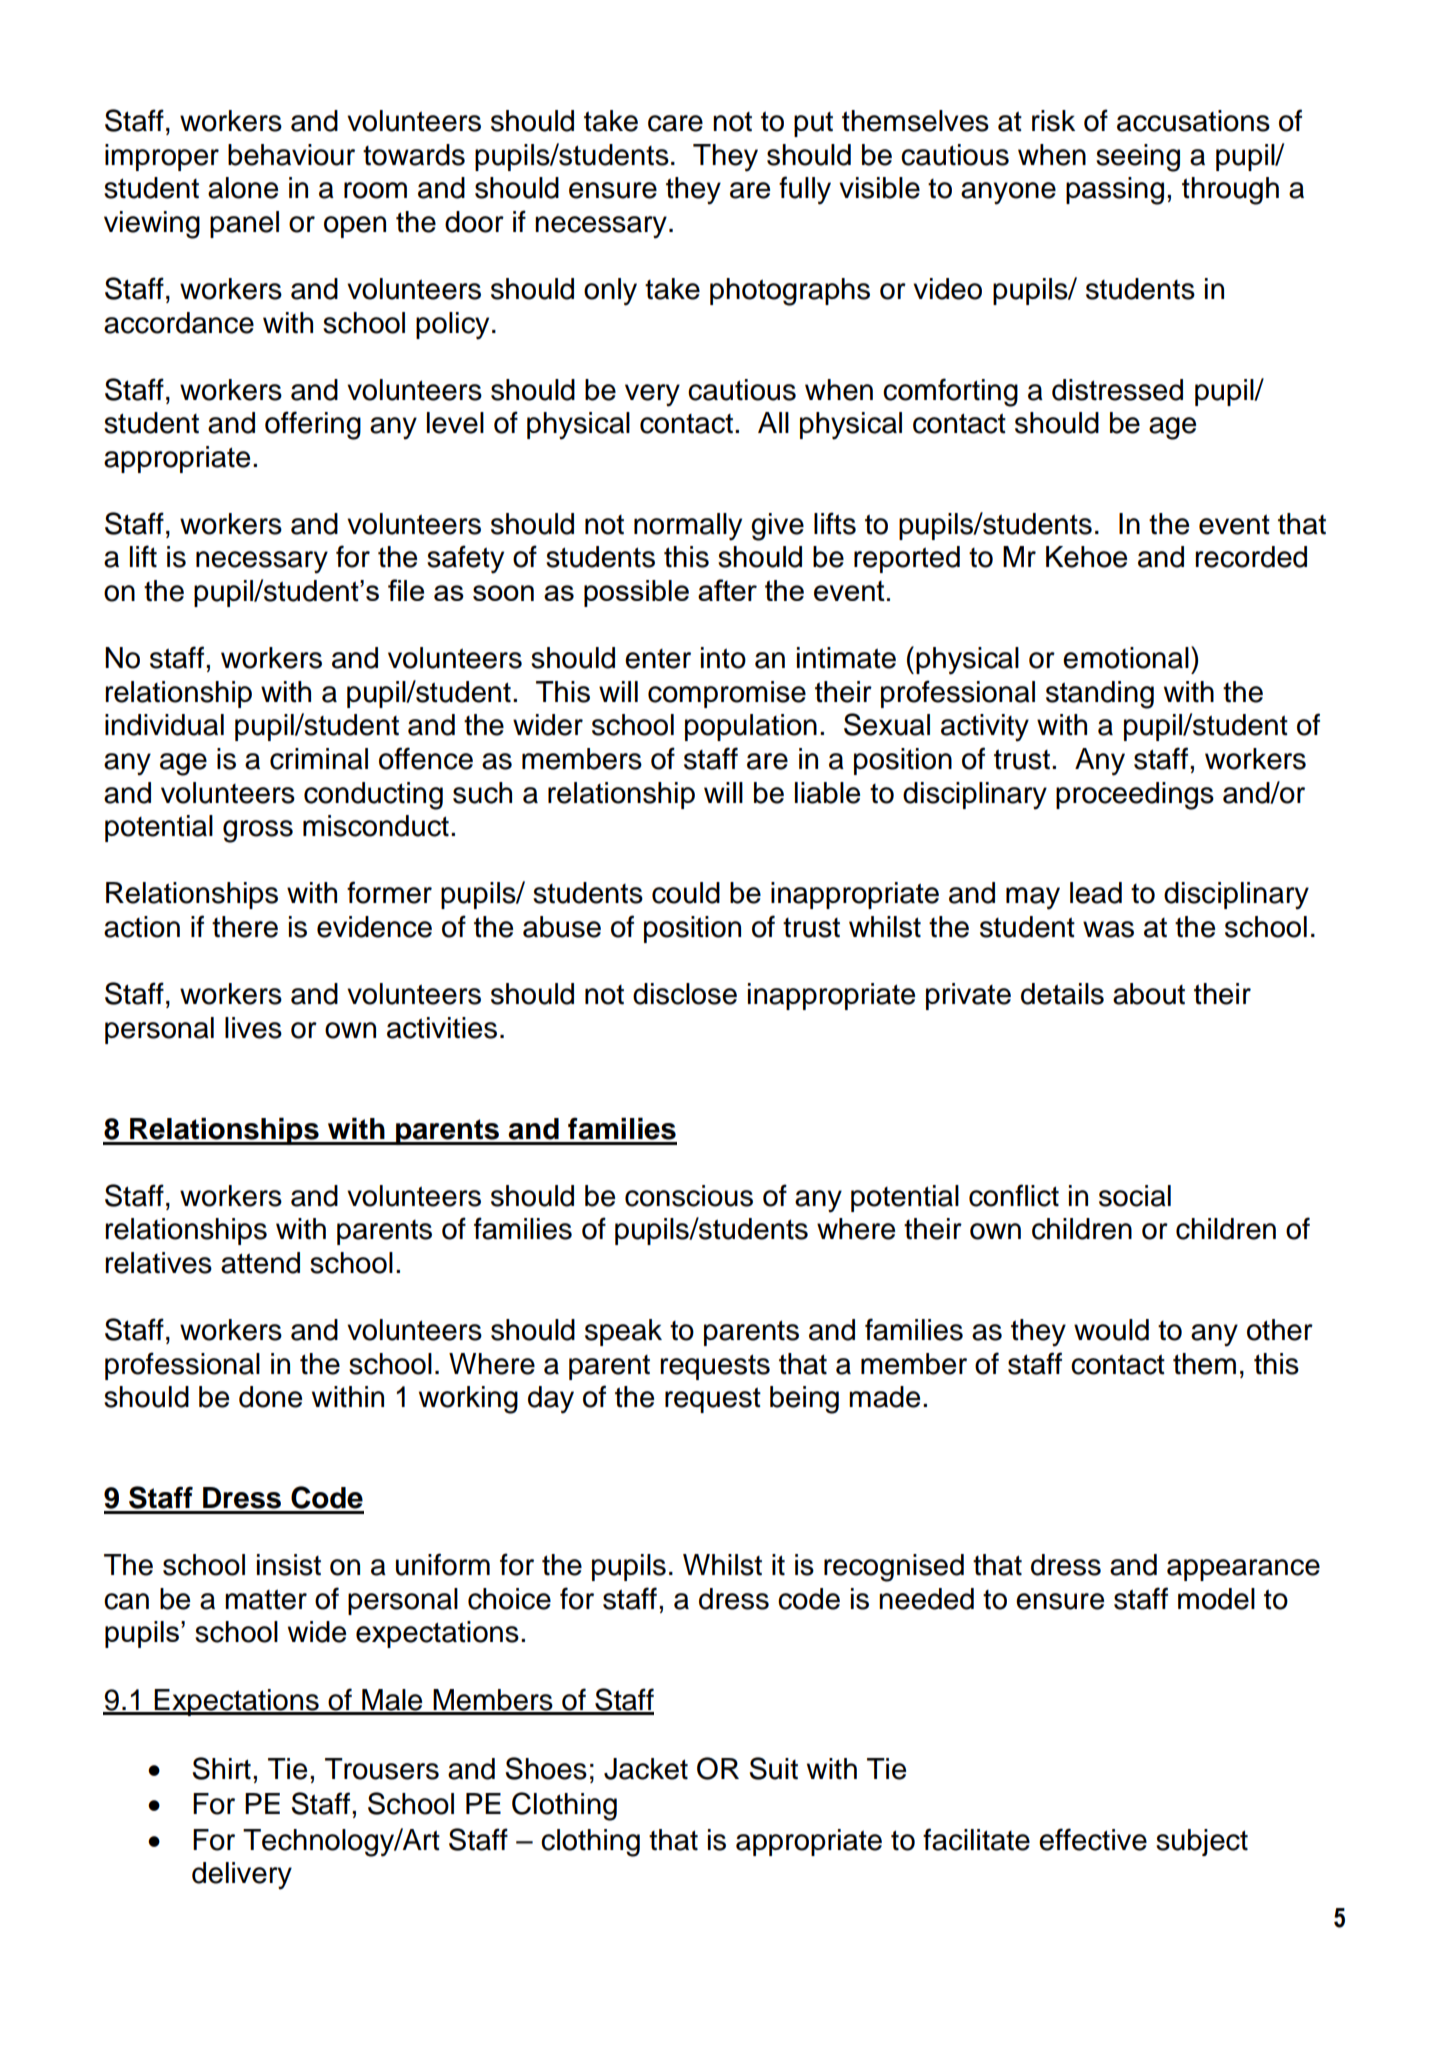 This screenshot has width=1449, height=2049. What do you see at coordinates (253, 1028) in the screenshot?
I see `lives` at bounding box center [253, 1028].
